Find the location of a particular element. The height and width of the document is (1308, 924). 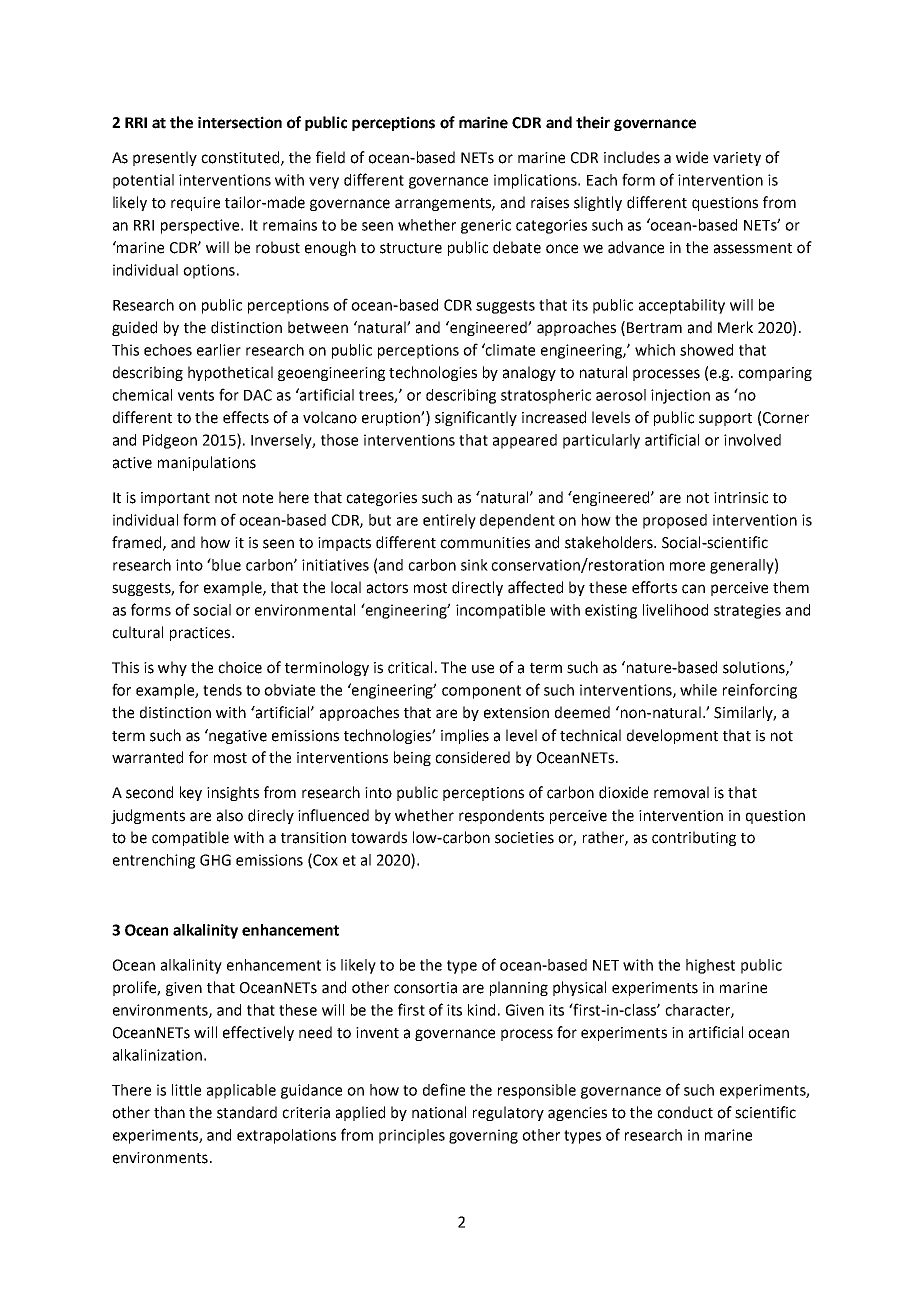

presently is located at coordinates (165, 158).
